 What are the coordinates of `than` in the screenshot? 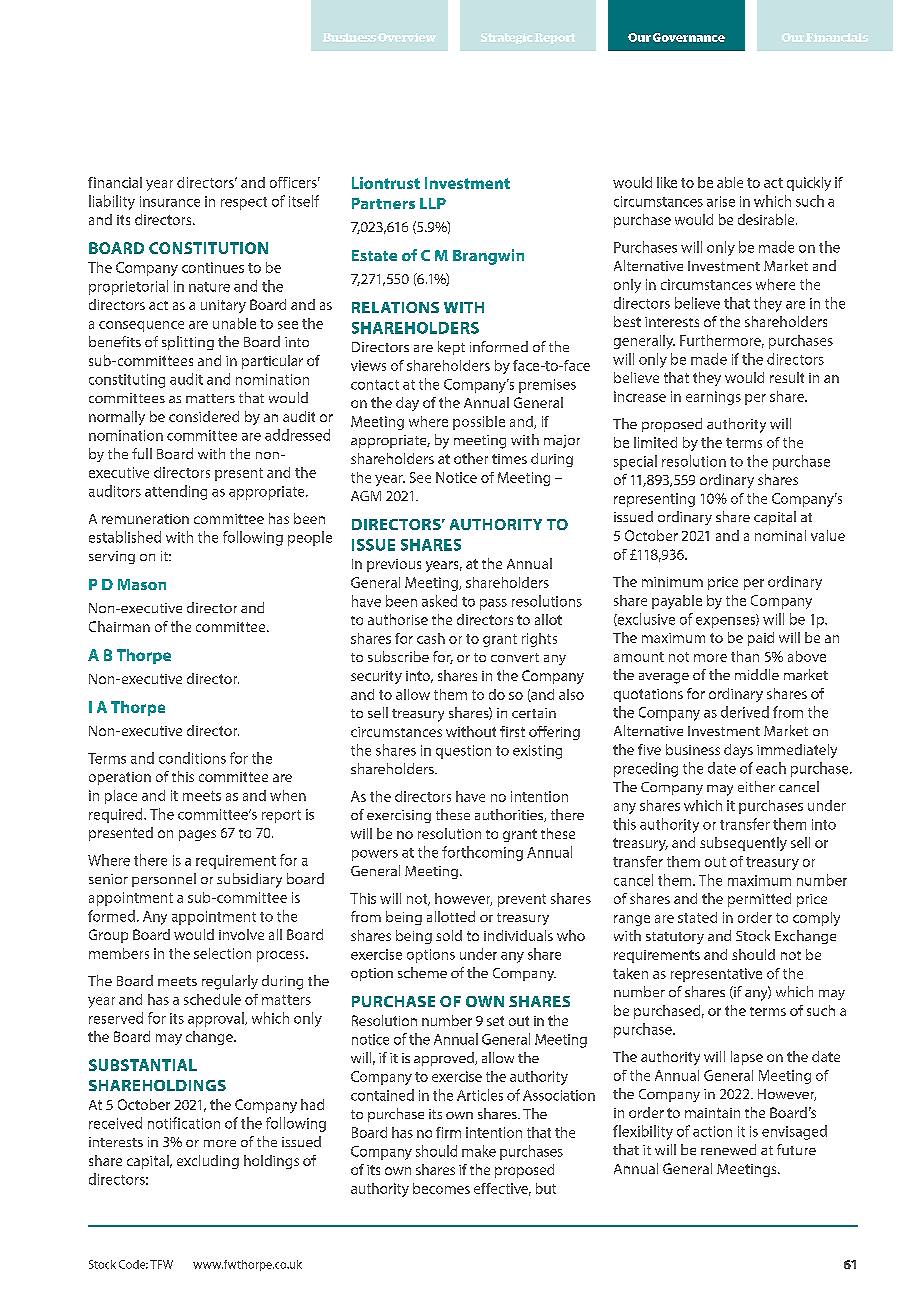 It's located at (745, 656).
